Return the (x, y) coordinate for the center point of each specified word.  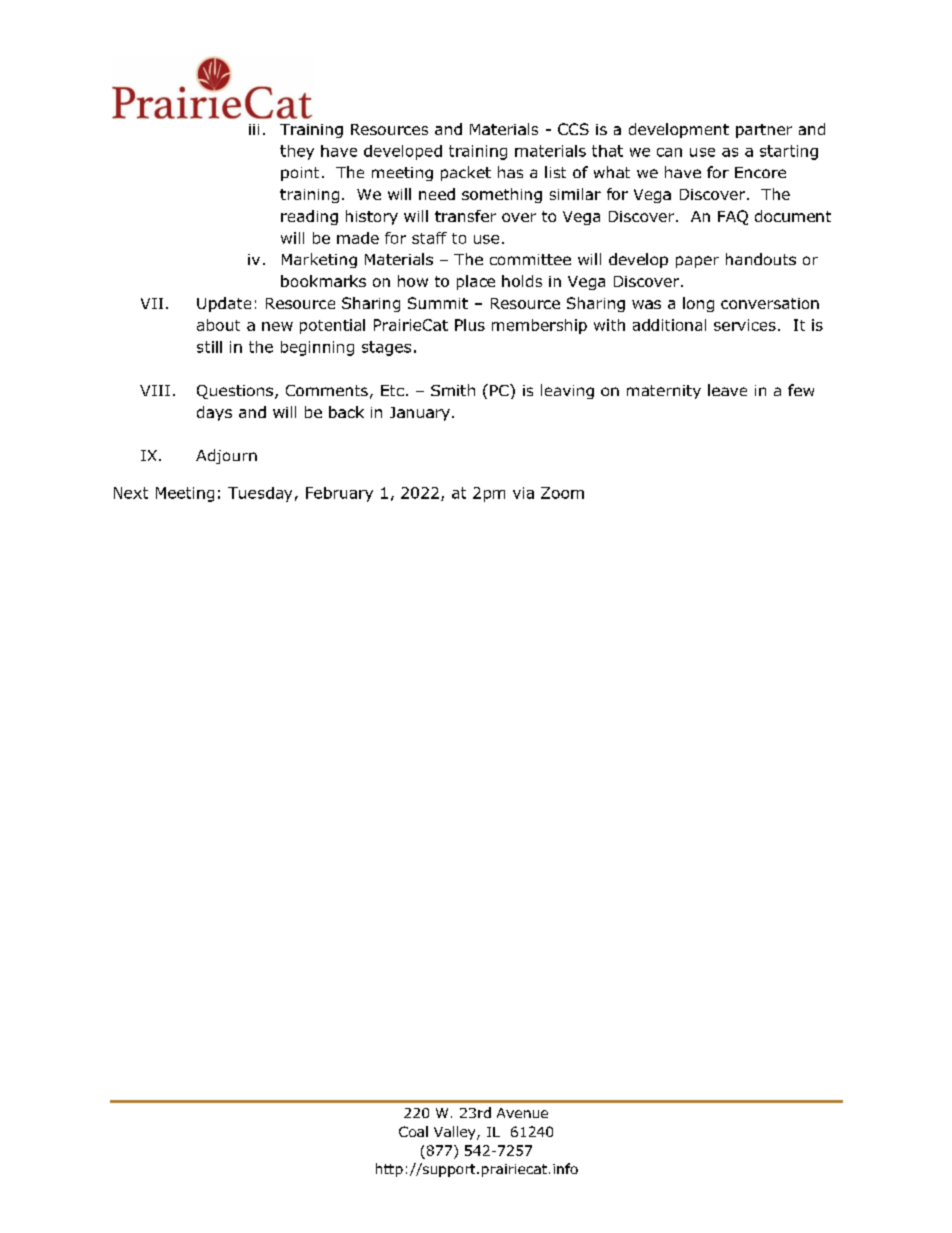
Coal (413, 1131)
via (523, 493)
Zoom (562, 493)
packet (466, 173)
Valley (456, 1133)
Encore (760, 172)
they (297, 152)
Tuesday (260, 494)
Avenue (522, 1113)
